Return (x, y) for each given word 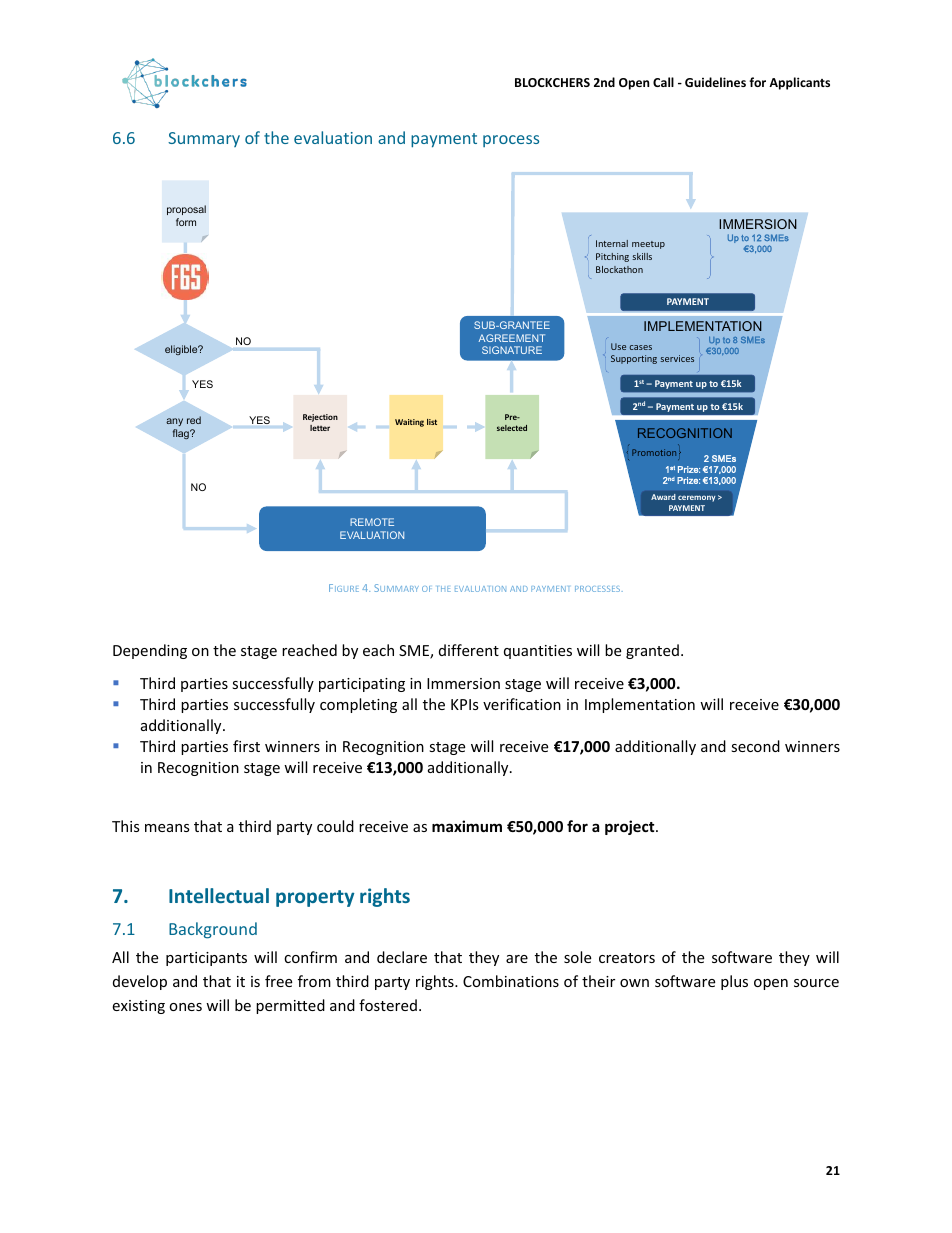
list (432, 422)
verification (522, 704)
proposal (186, 210)
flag (182, 434)
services (677, 358)
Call (663, 82)
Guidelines (715, 82)
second (755, 746)
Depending (150, 651)
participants (206, 959)
